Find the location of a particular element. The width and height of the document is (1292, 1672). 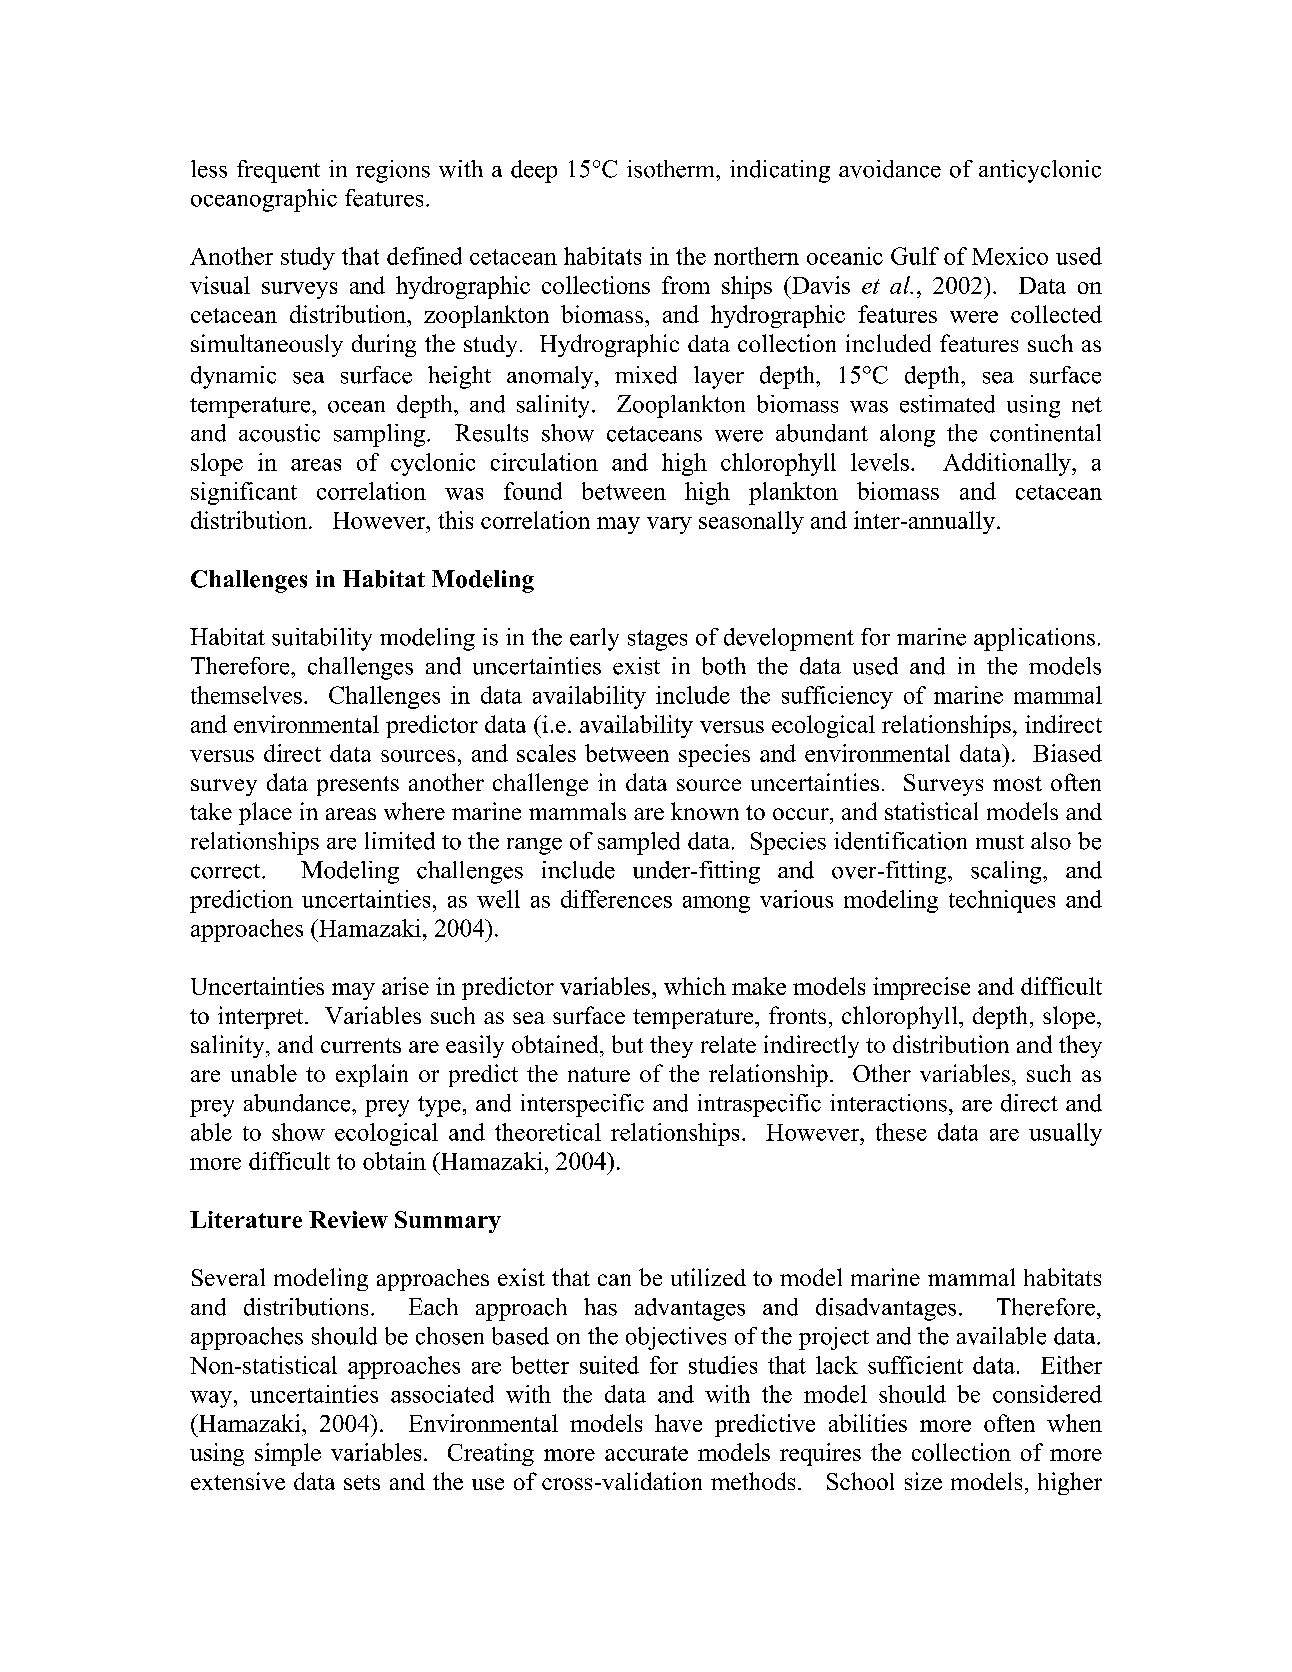

suitability is located at coordinates (322, 639).
